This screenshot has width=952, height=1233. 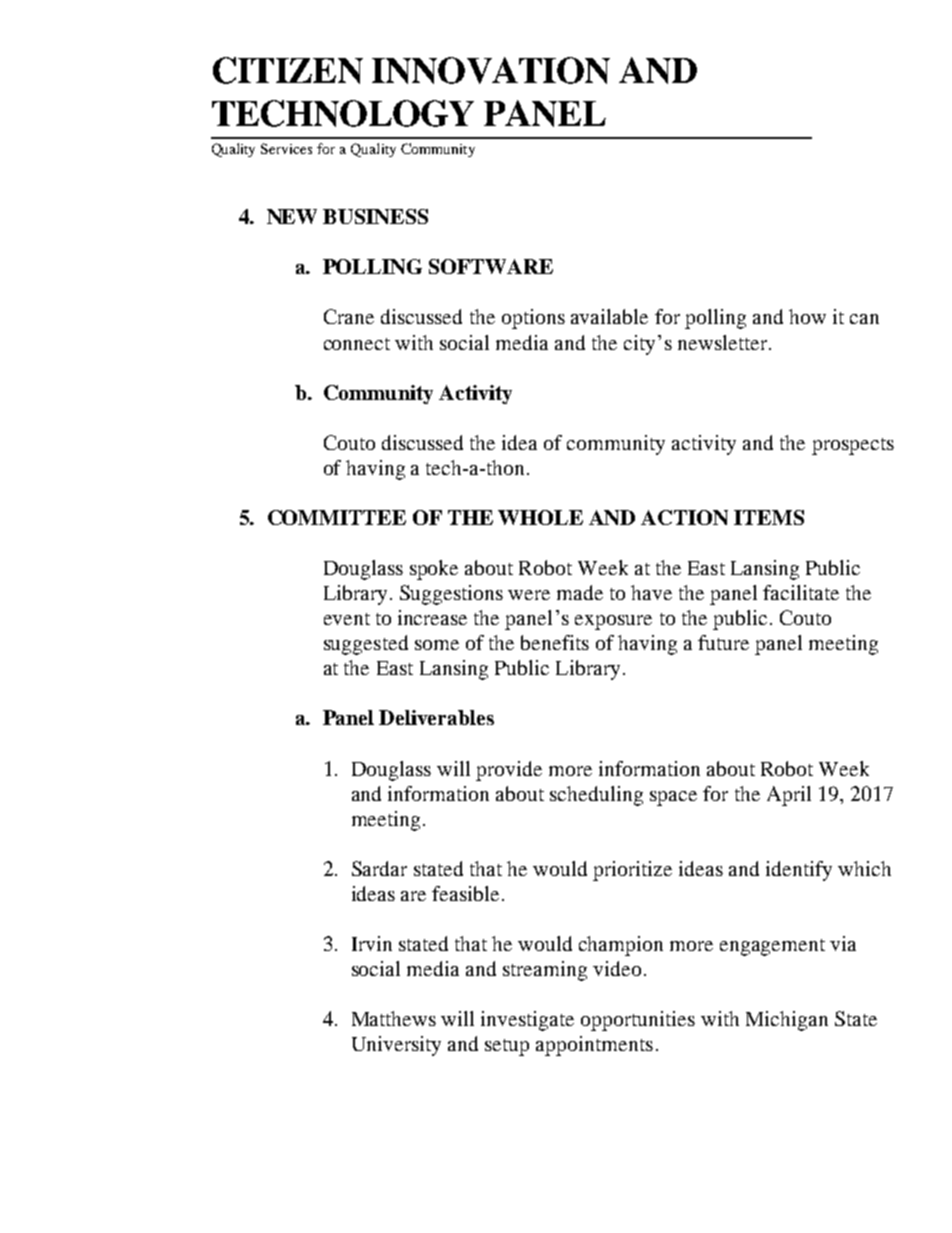 What do you see at coordinates (864, 319) in the screenshot?
I see `can` at bounding box center [864, 319].
